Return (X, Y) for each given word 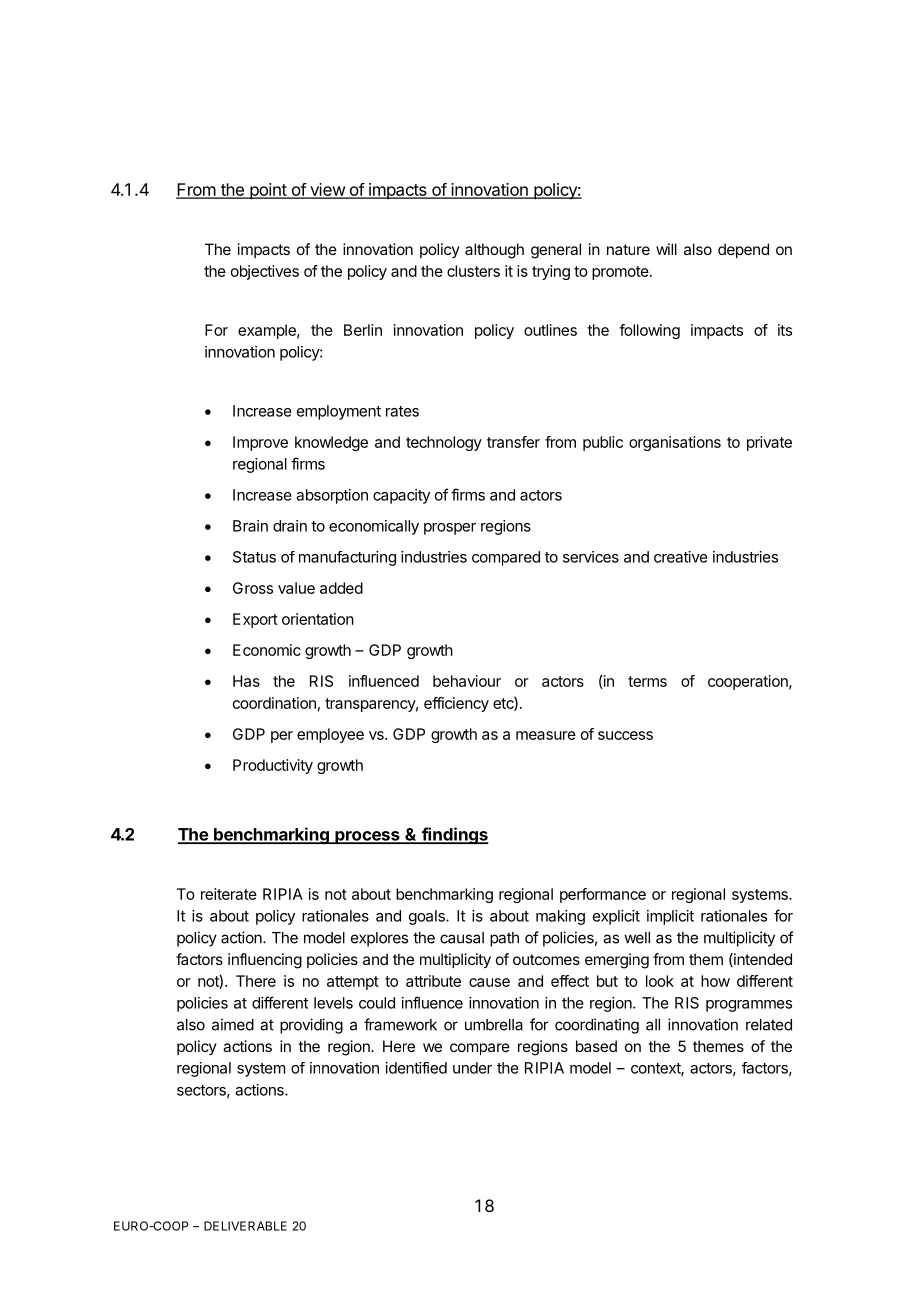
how (715, 981)
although (494, 251)
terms (647, 681)
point (268, 191)
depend (743, 250)
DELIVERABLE (245, 1226)
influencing (265, 961)
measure (546, 735)
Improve (260, 443)
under (472, 1068)
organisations (675, 443)
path (504, 939)
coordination (274, 703)
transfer (513, 442)
